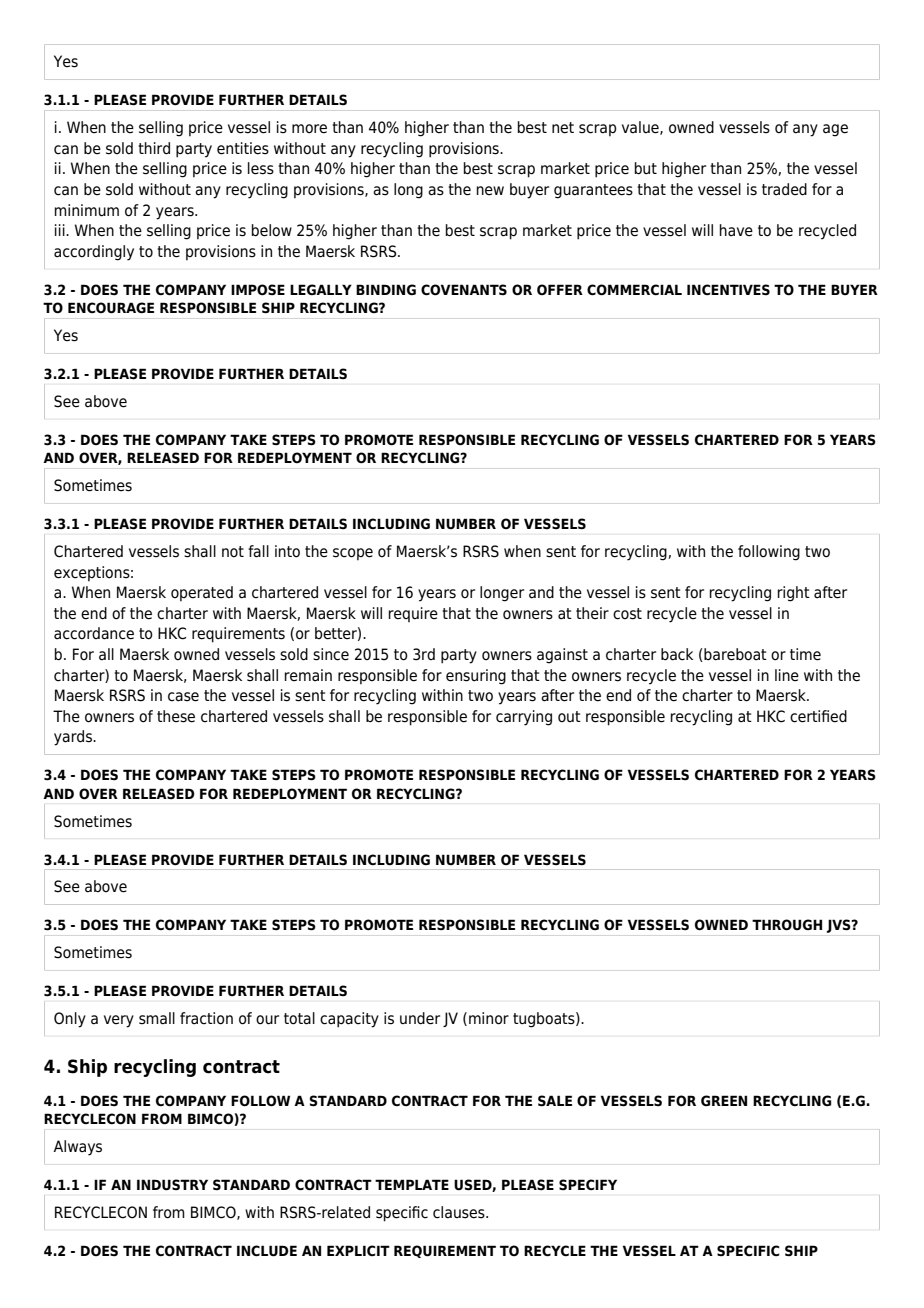 The image size is (924, 1308). I want to click on back, so click(677, 654).
